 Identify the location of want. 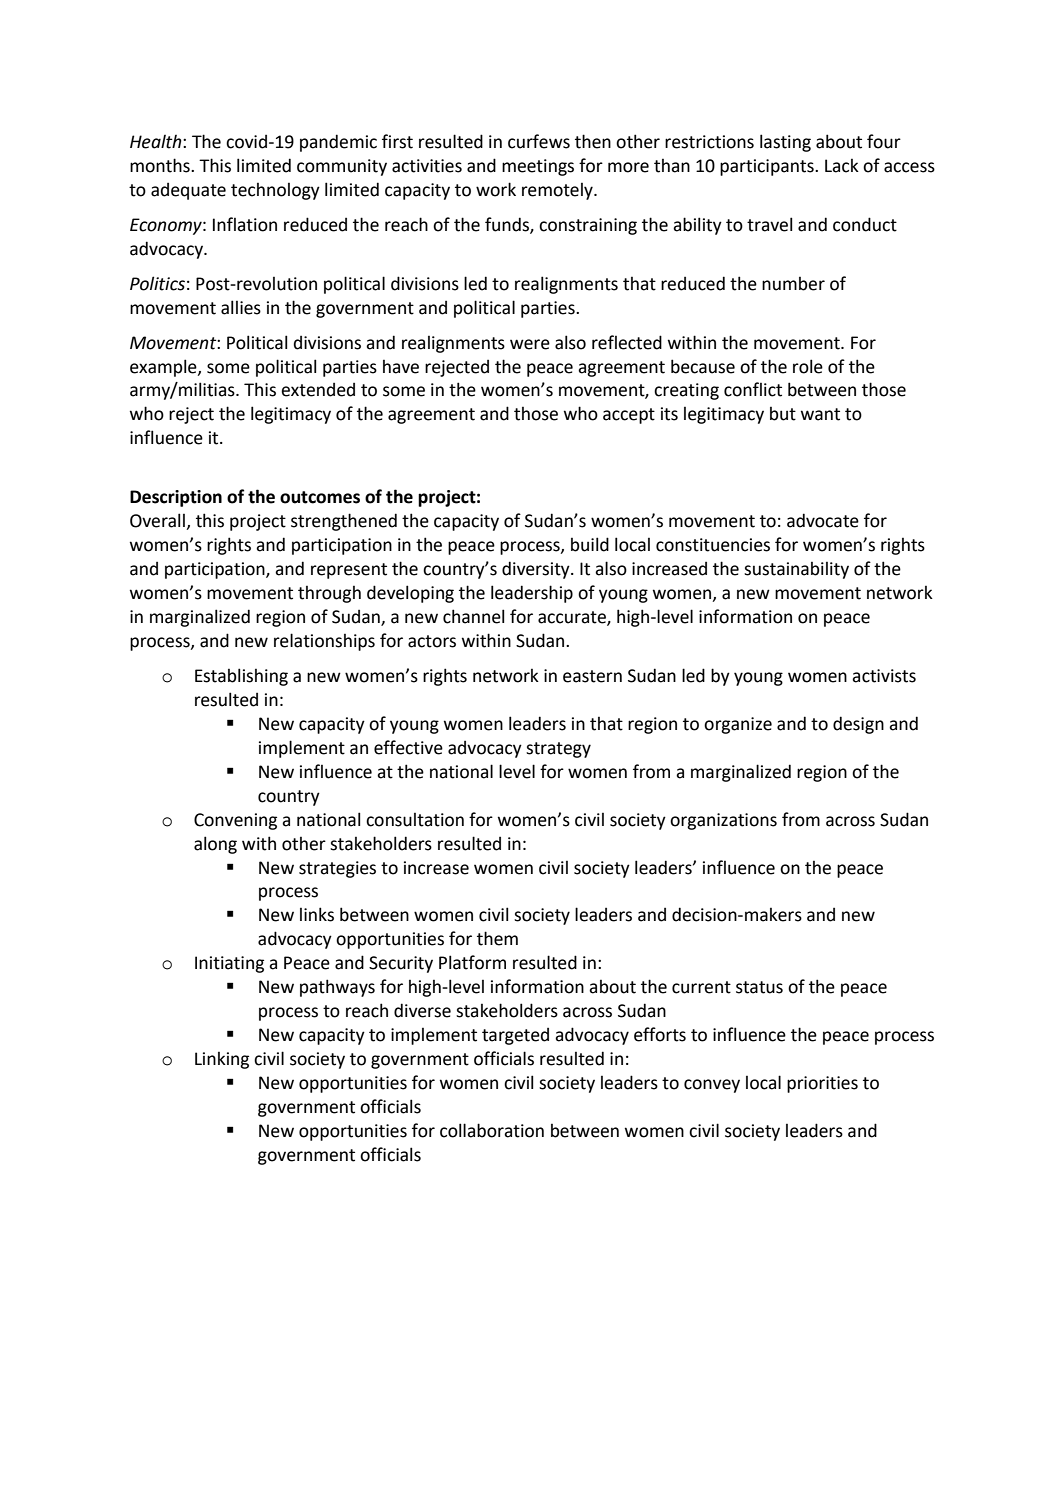
(820, 414).
